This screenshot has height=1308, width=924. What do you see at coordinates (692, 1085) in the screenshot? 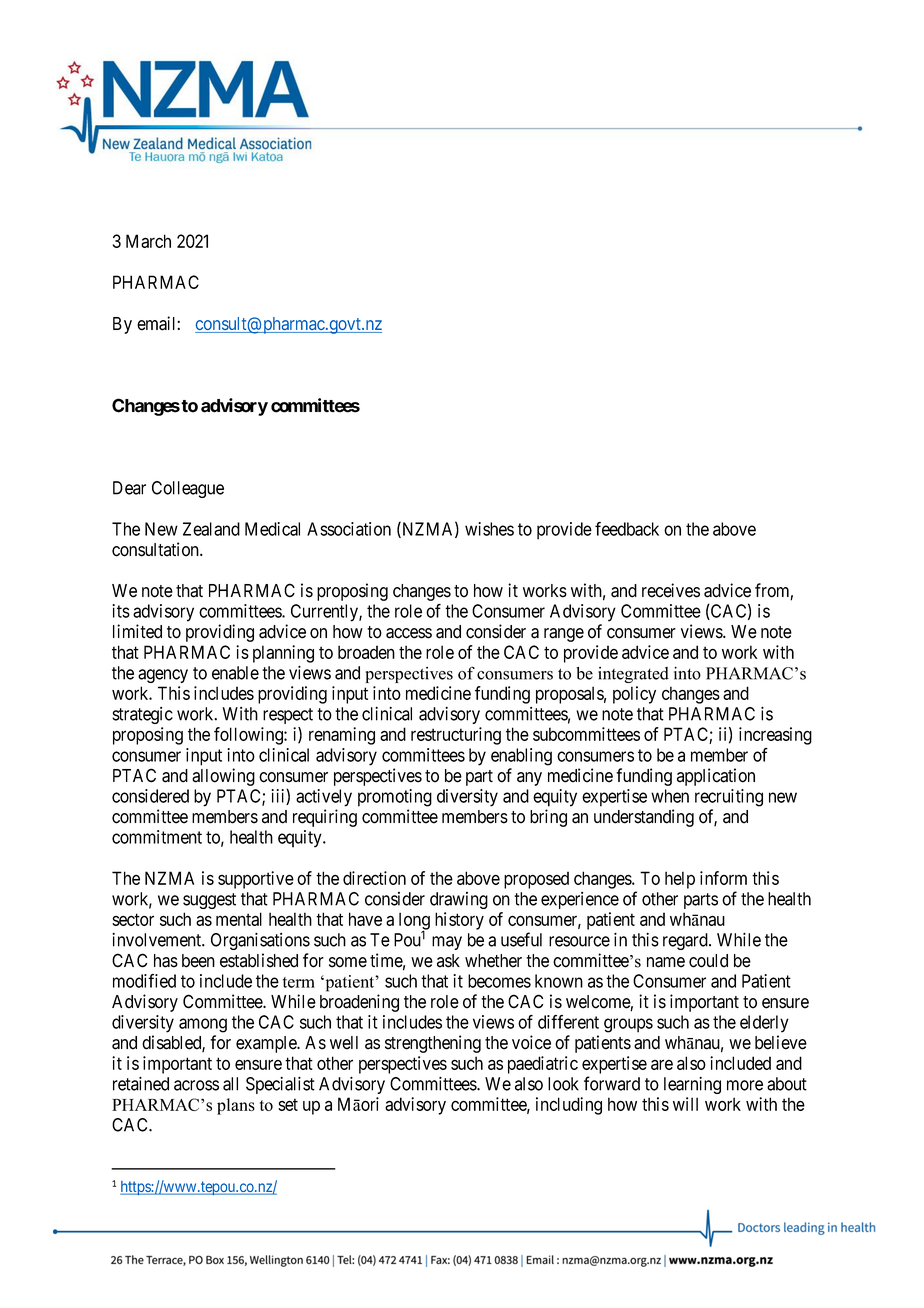
I see `learning` at bounding box center [692, 1085].
